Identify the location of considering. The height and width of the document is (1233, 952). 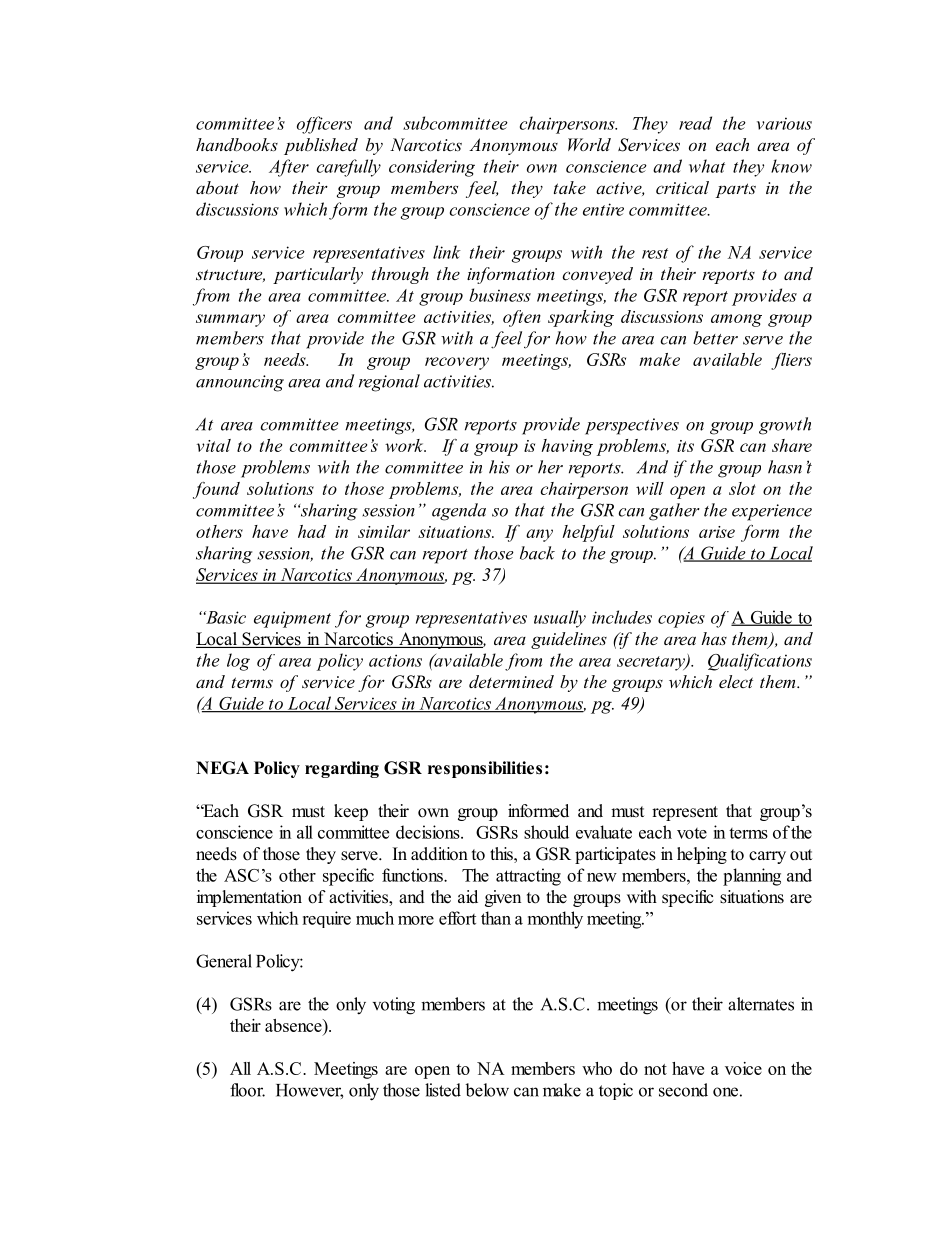
(432, 168).
